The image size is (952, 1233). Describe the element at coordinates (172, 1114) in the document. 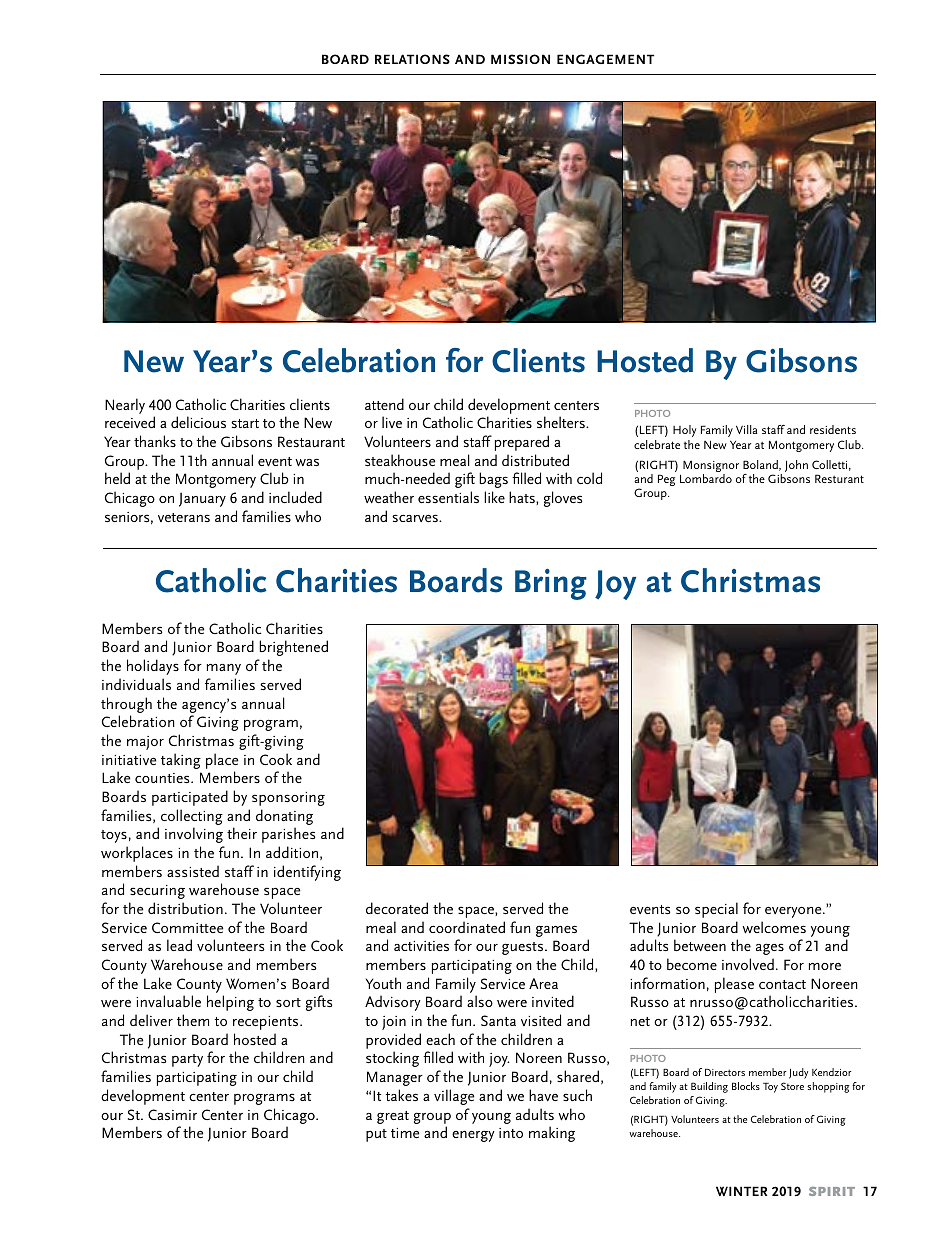

I see `Casimir` at that location.
